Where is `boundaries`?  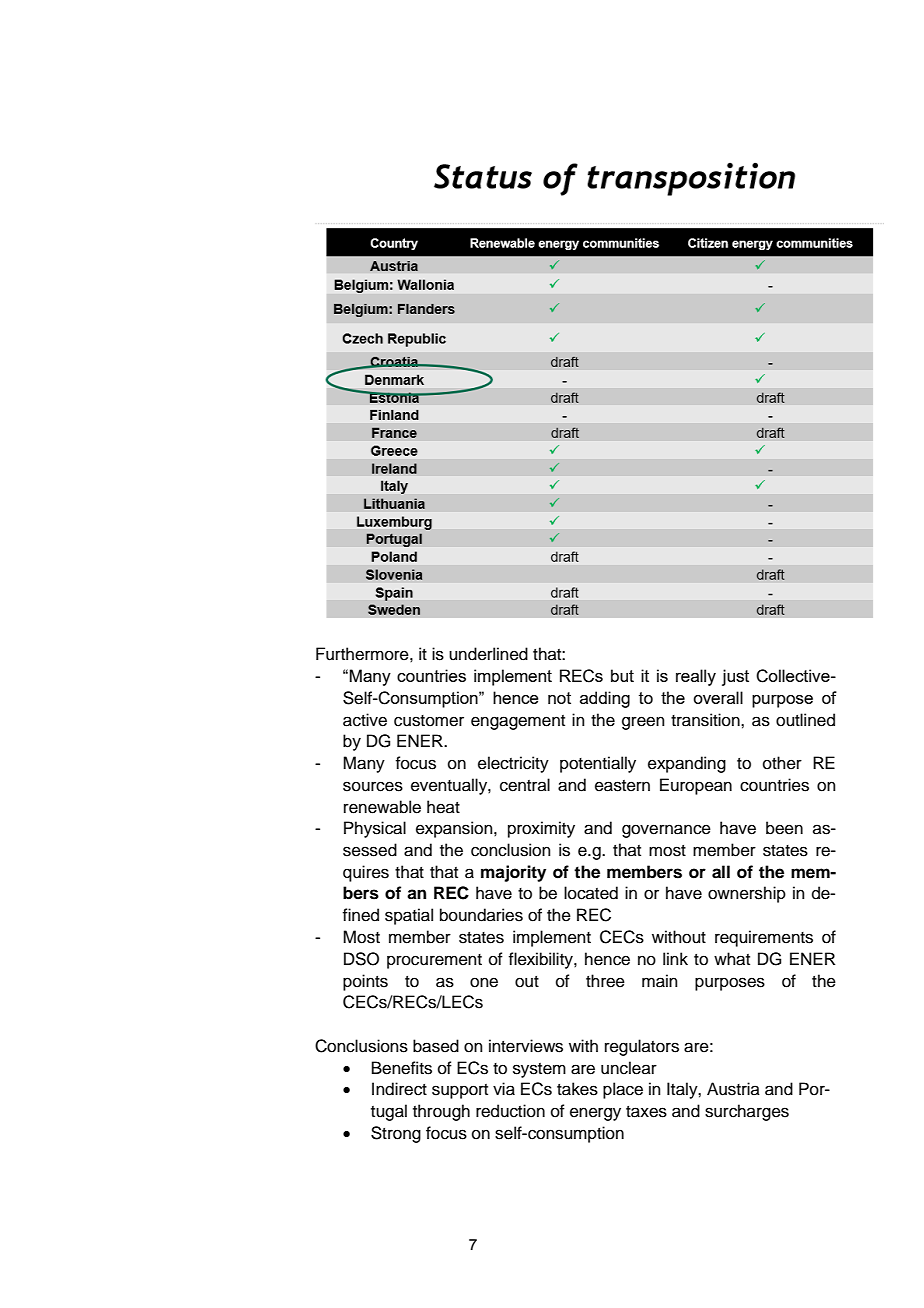
boundaries is located at coordinates (481, 915).
